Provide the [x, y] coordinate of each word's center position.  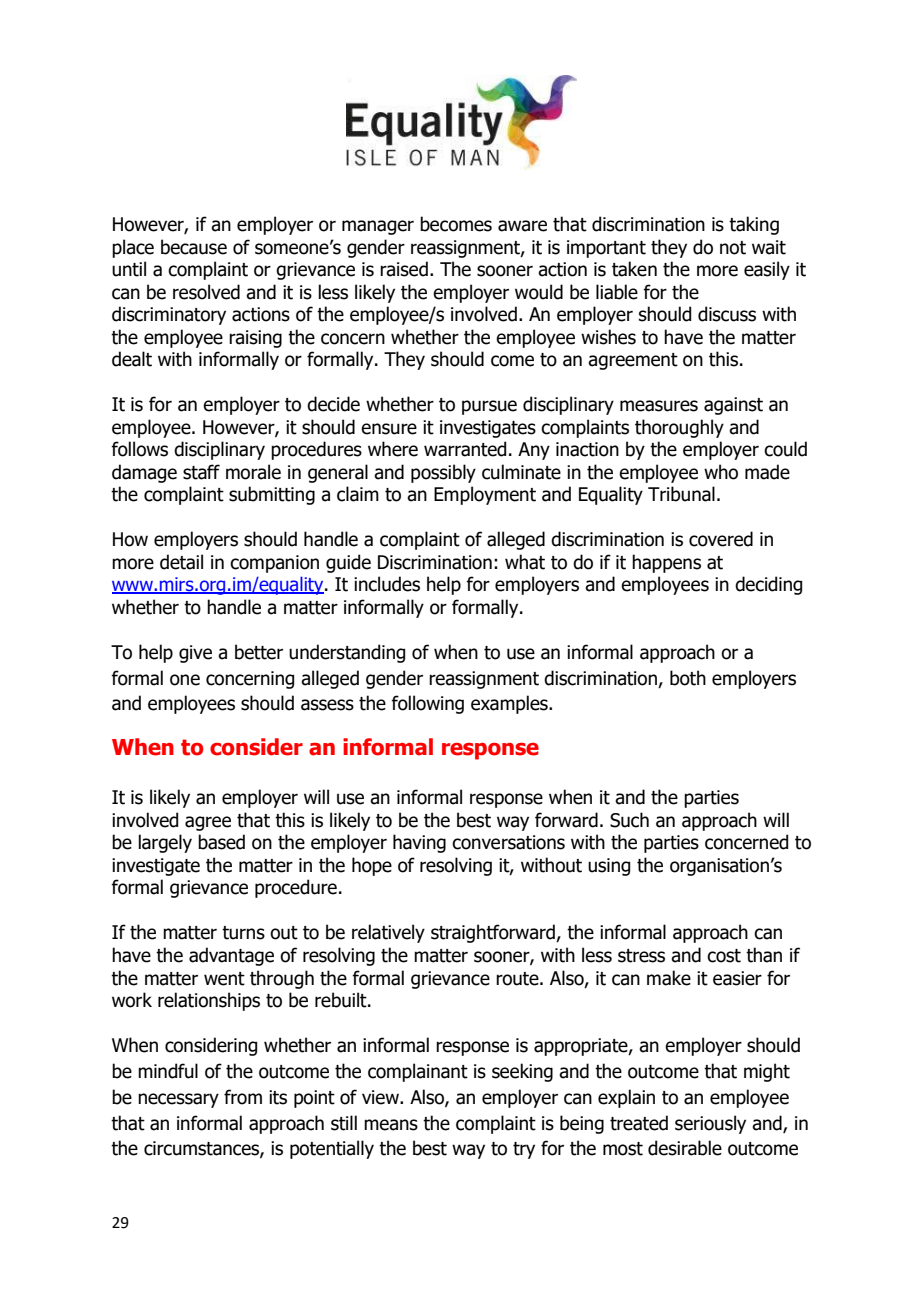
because [194, 247]
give [195, 654]
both [688, 678]
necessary [178, 1100]
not [733, 248]
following [427, 704]
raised [404, 269]
